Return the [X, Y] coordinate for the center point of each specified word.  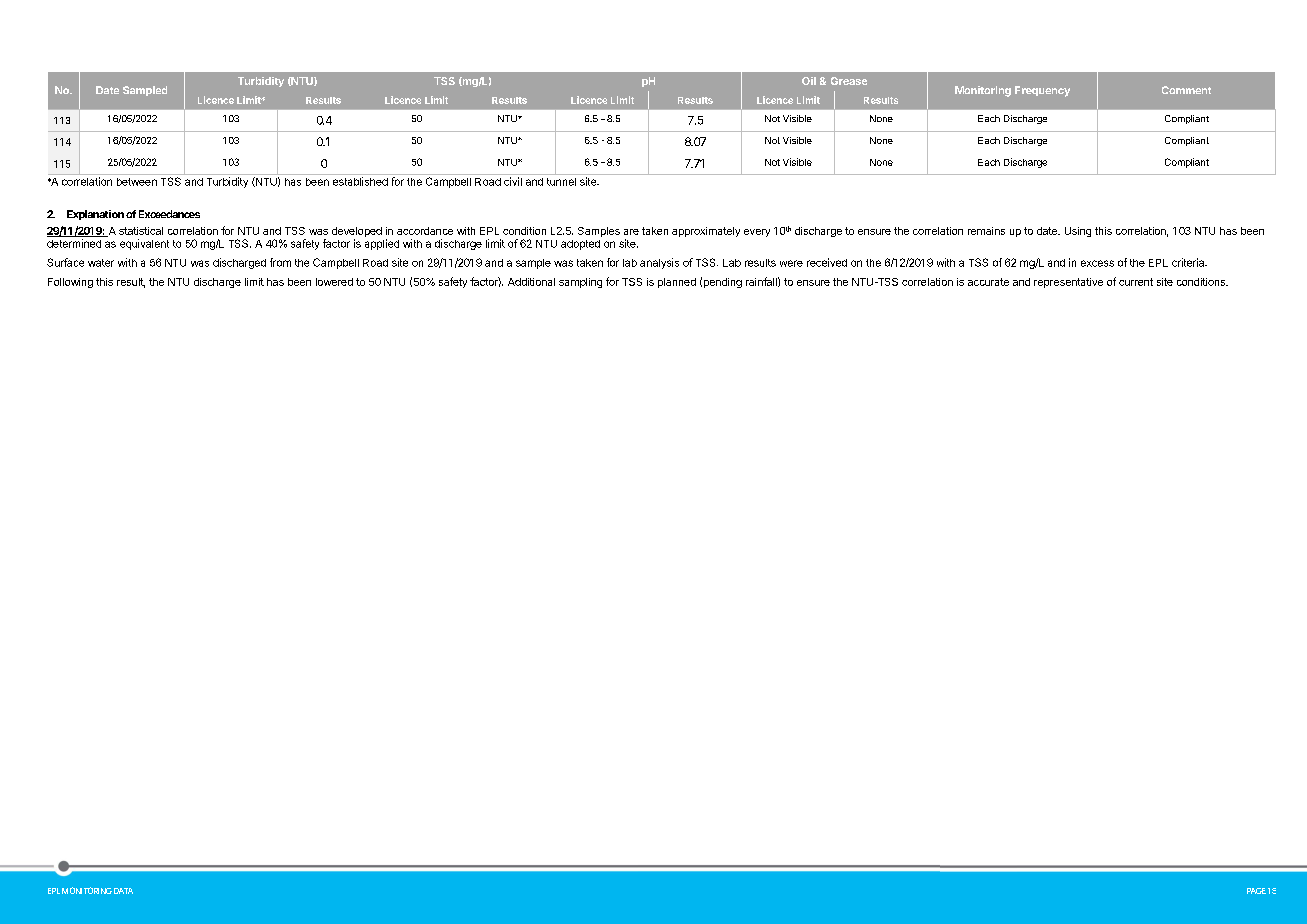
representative [1068, 283]
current [1136, 282]
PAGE [1256, 891]
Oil [809, 81]
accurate [988, 282]
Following [70, 283]
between [137, 182]
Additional [531, 282]
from [280, 262]
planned [677, 283]
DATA [123, 891]
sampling [580, 283]
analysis [659, 263]
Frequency [1042, 91]
